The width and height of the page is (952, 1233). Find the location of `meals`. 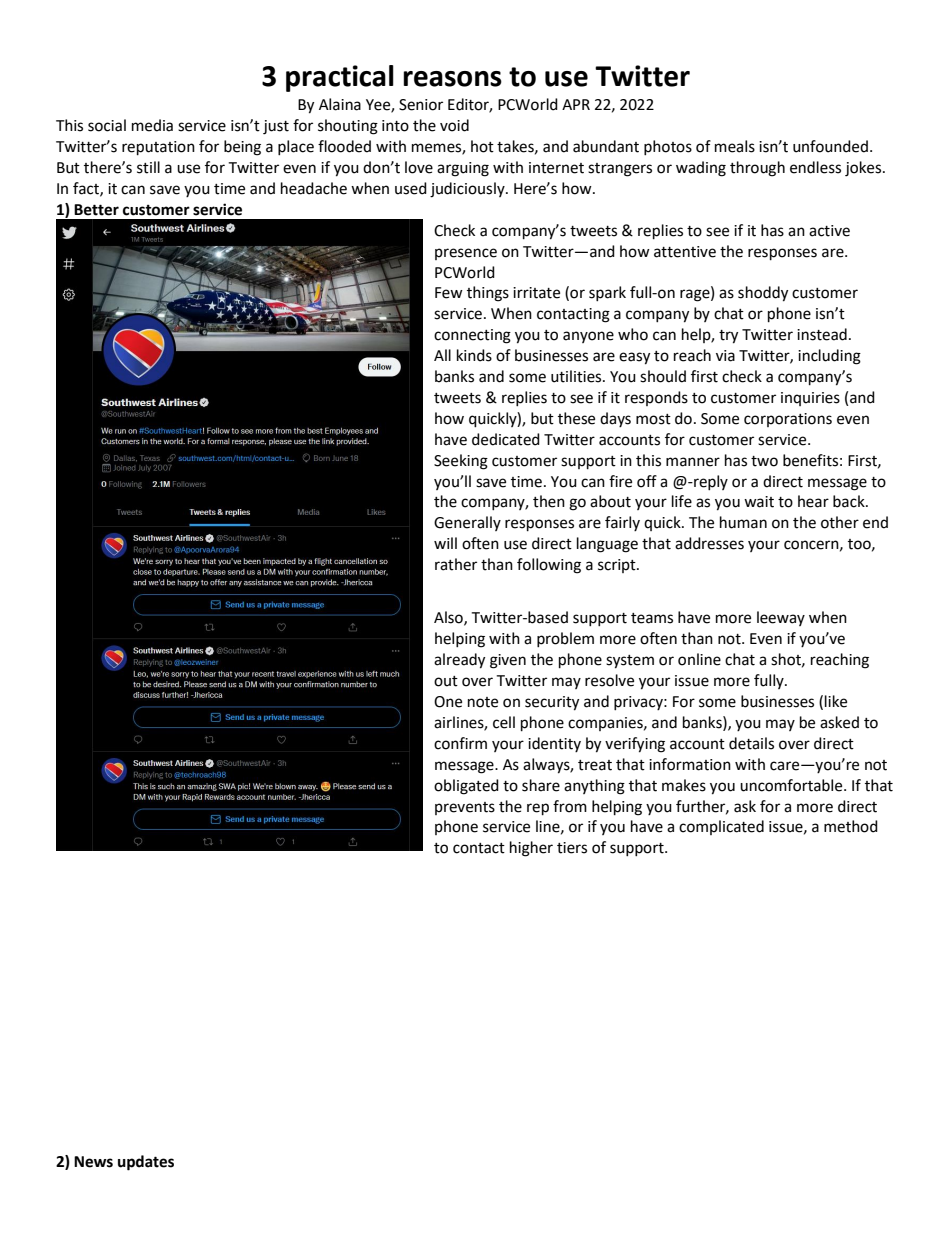

meals is located at coordinates (735, 146).
